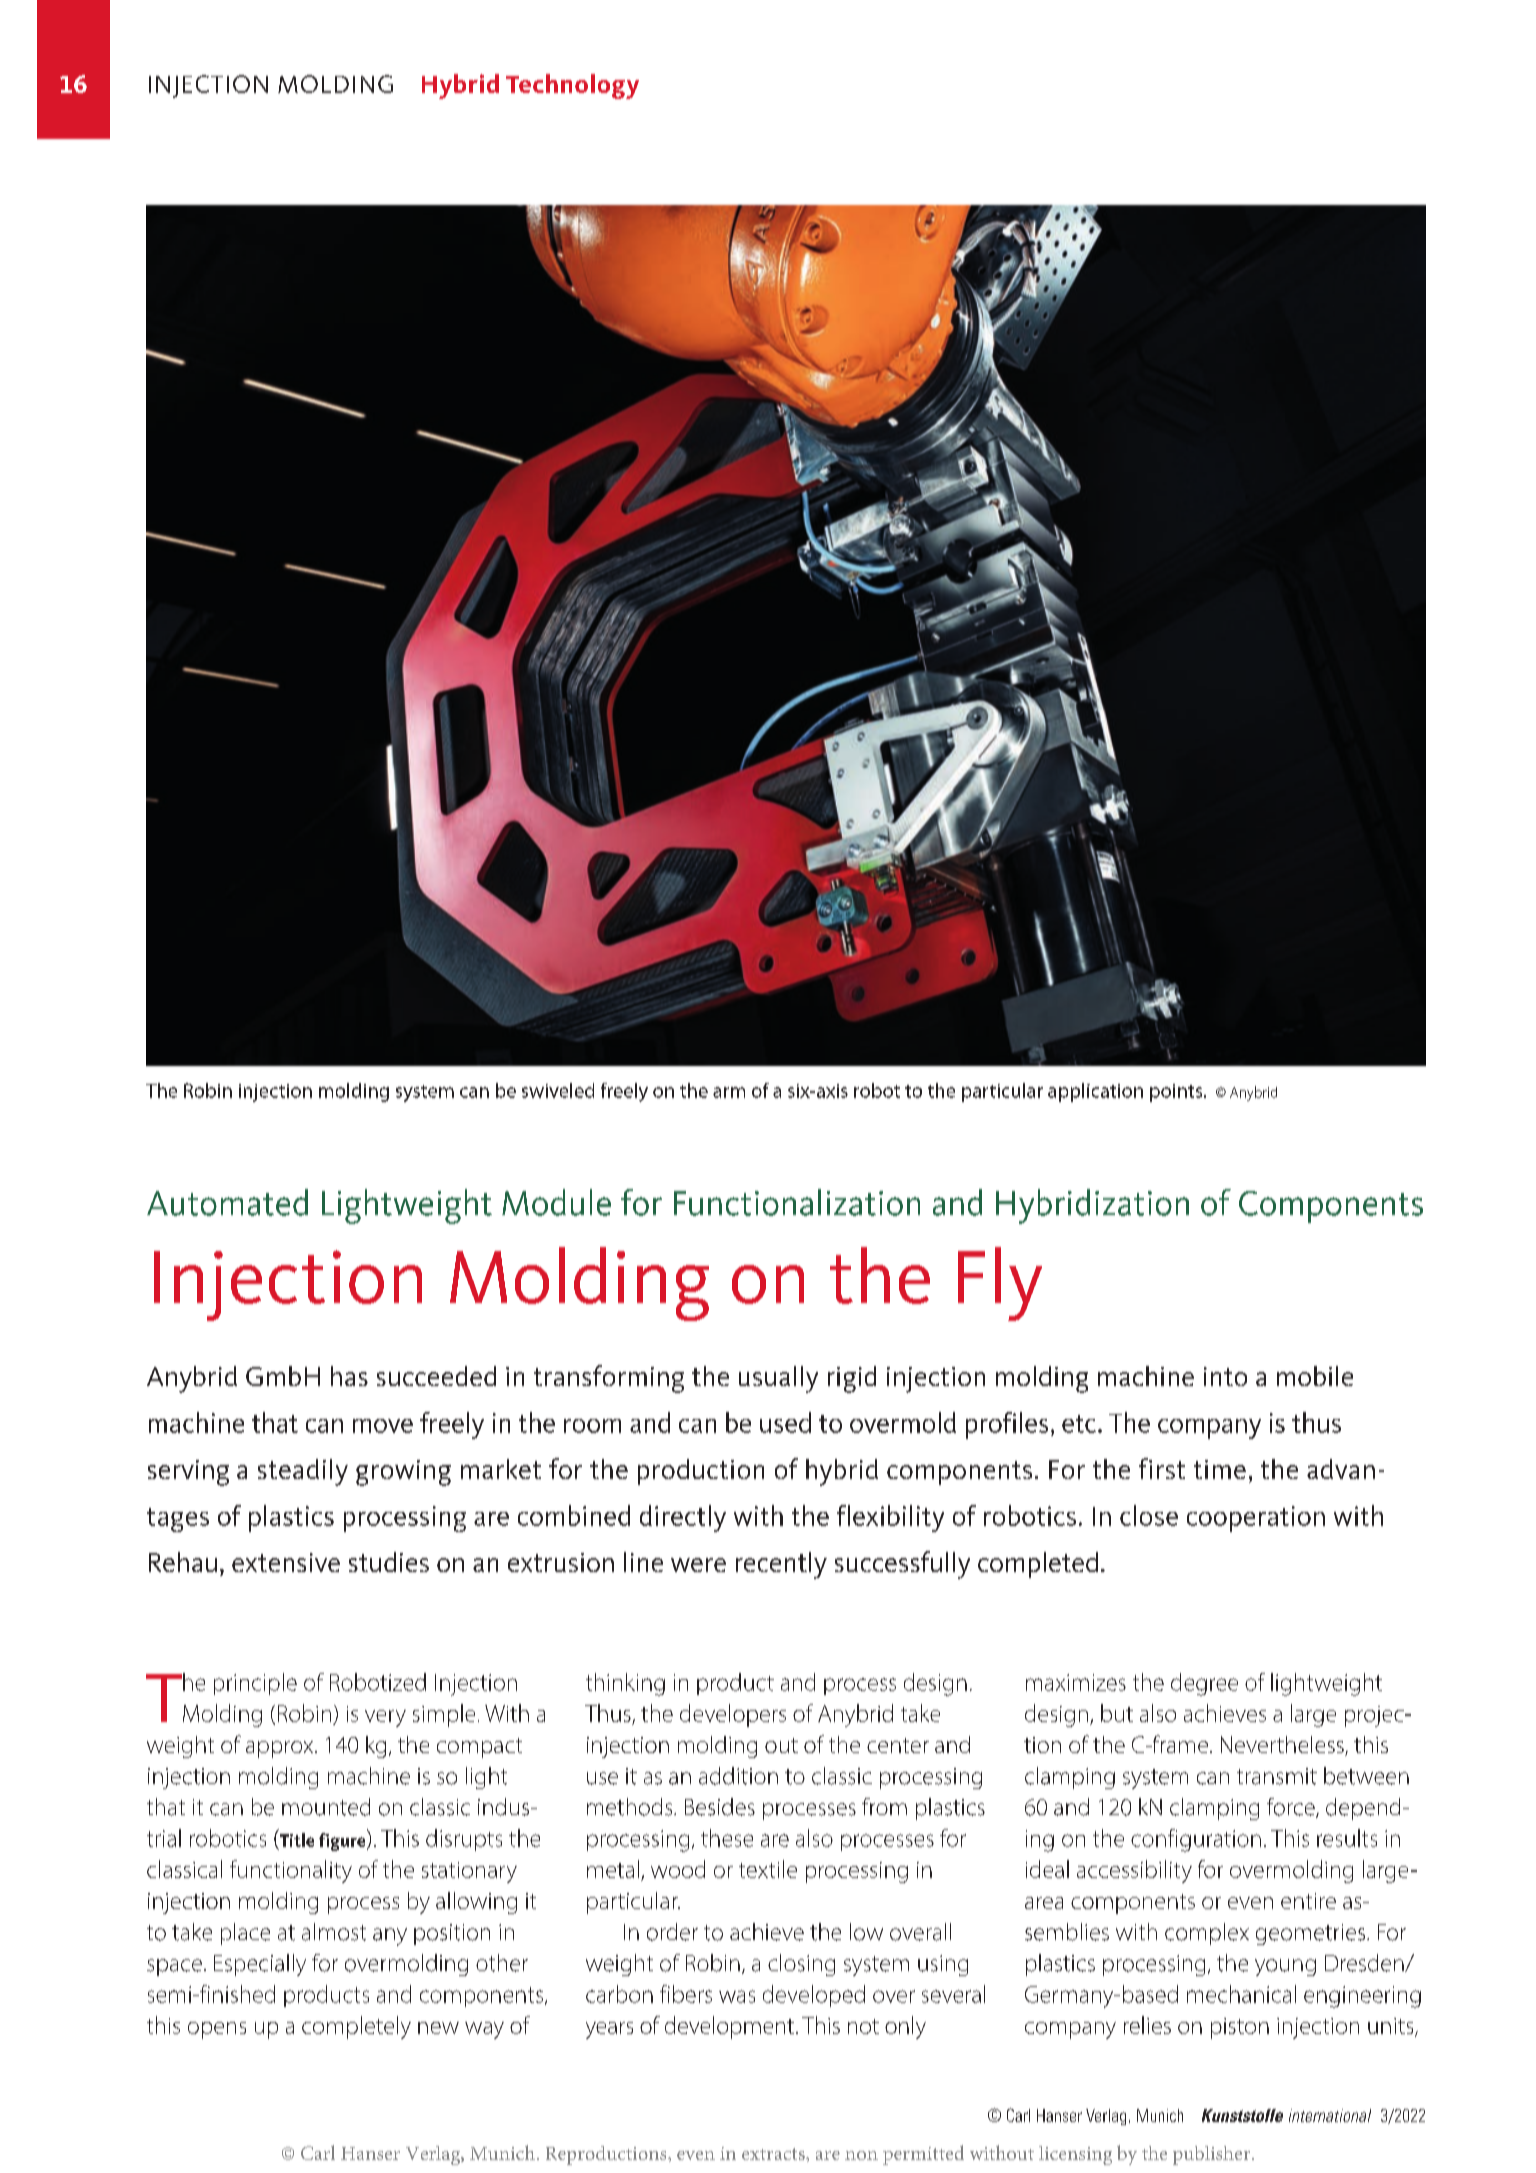 The width and height of the page is (1536, 2173). Describe the element at coordinates (558, 1090) in the page. I see `swiveled` at that location.
